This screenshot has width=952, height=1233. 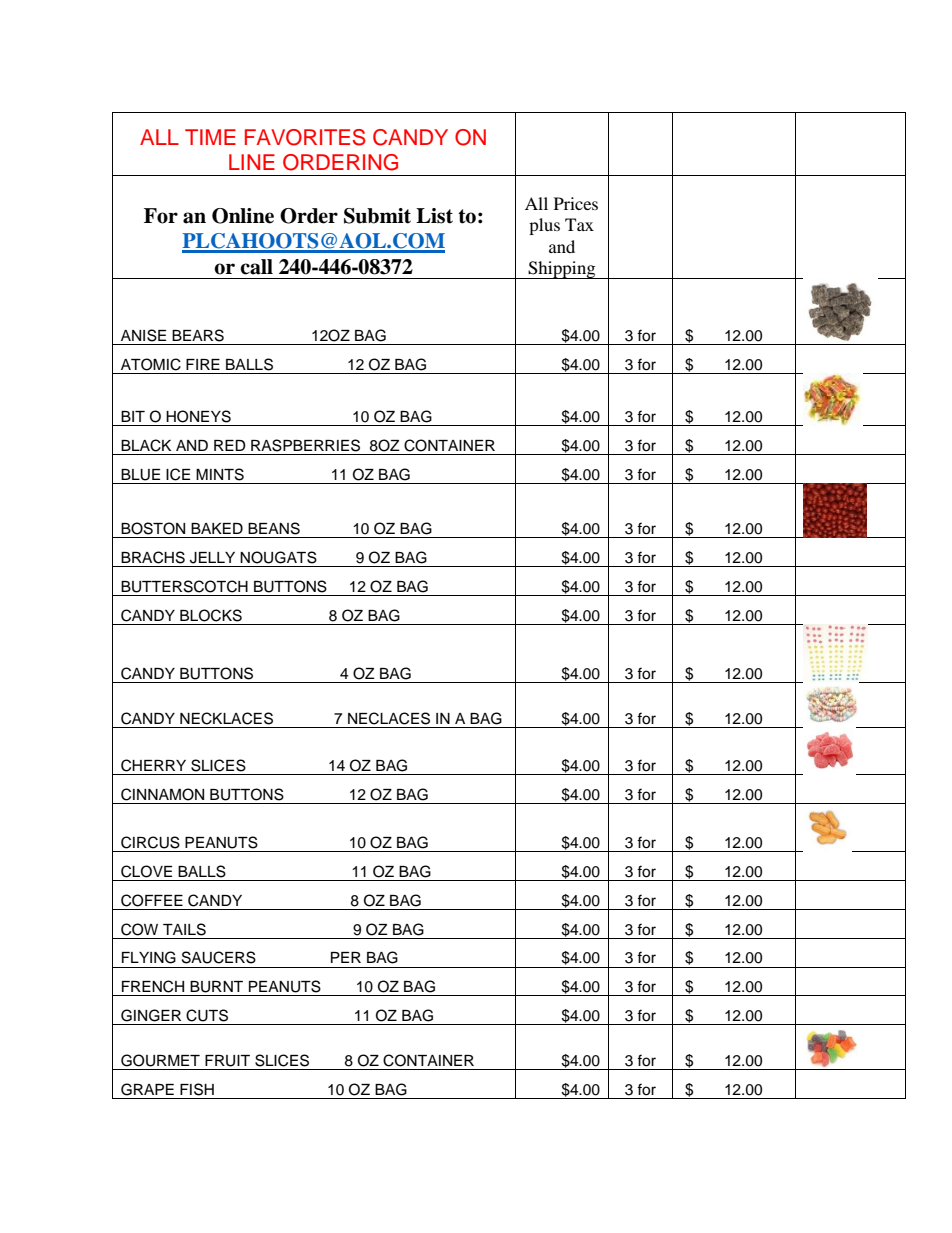 I want to click on plus, so click(x=544, y=226).
